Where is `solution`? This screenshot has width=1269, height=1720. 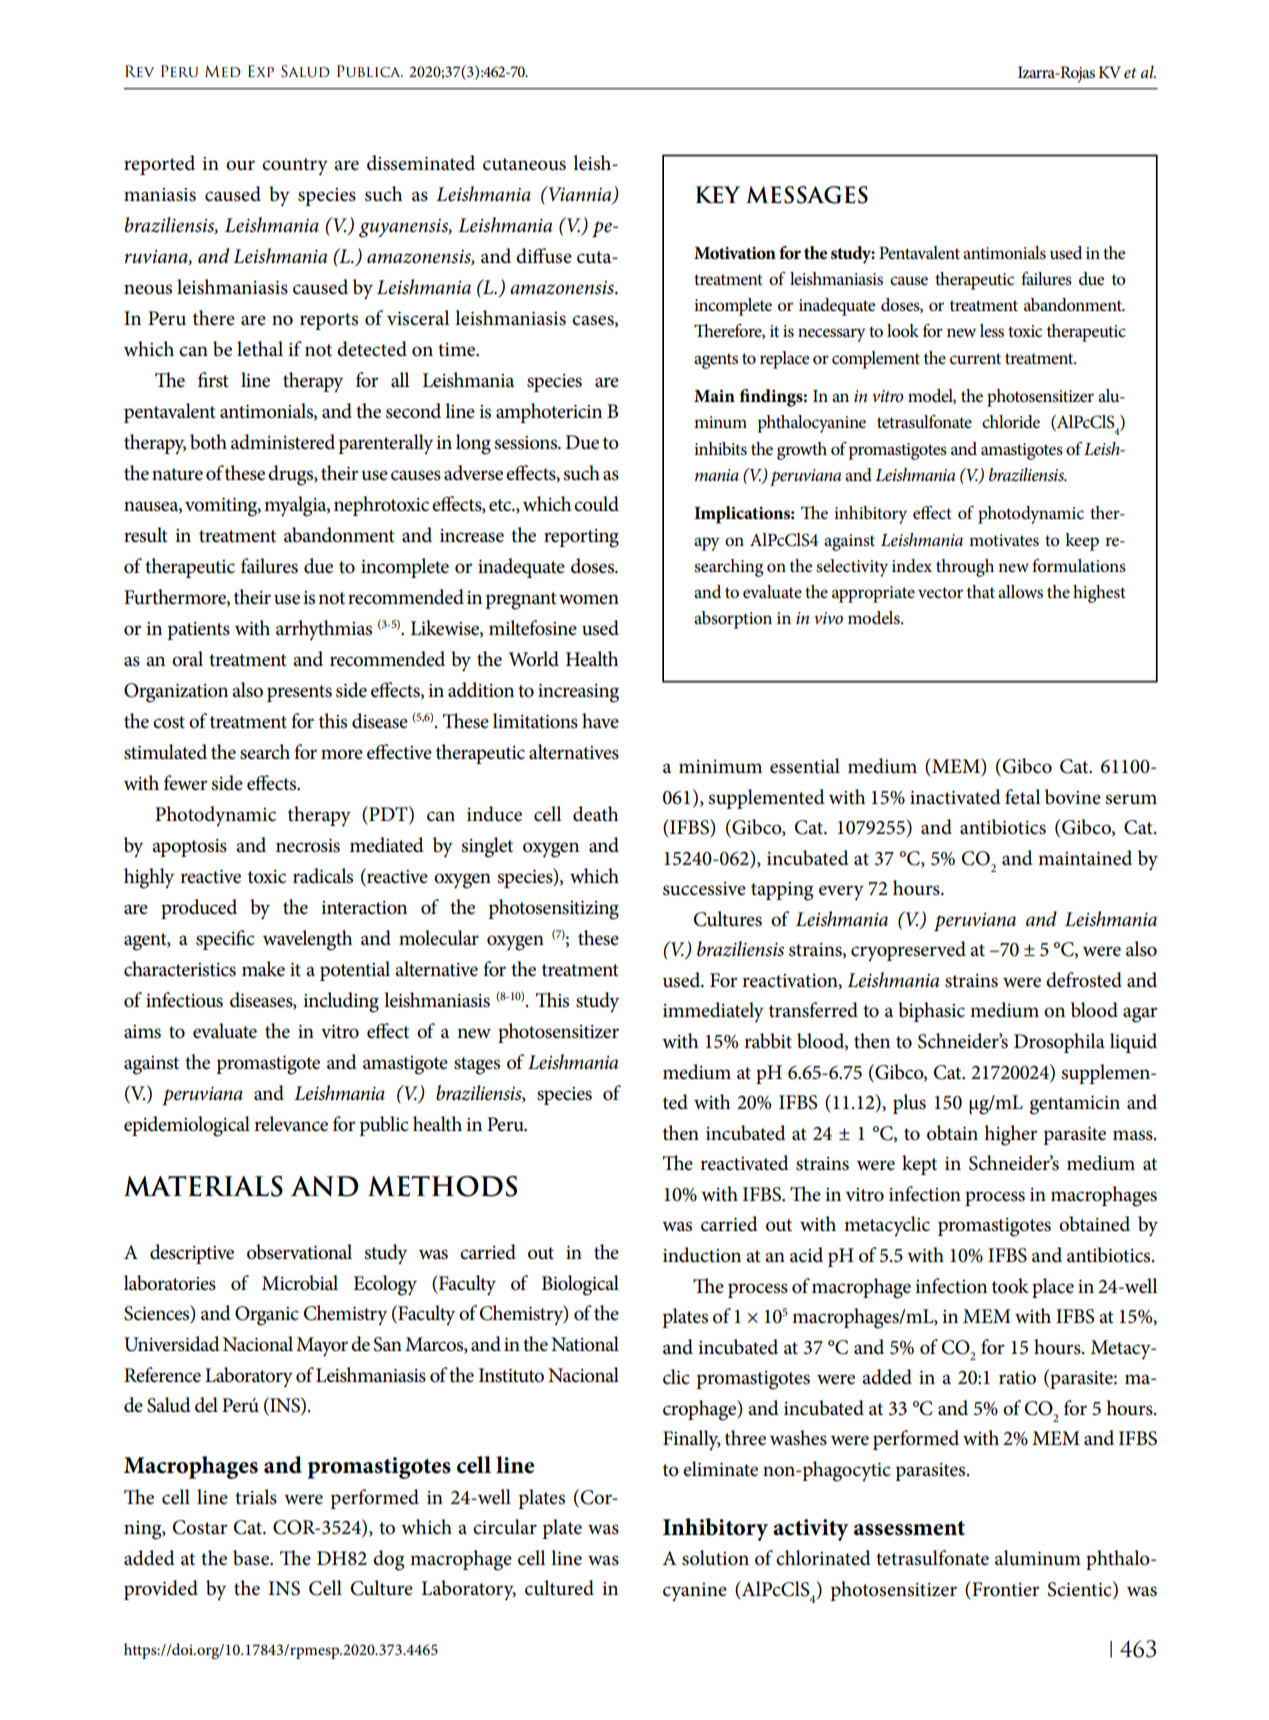
solution is located at coordinates (715, 1558).
